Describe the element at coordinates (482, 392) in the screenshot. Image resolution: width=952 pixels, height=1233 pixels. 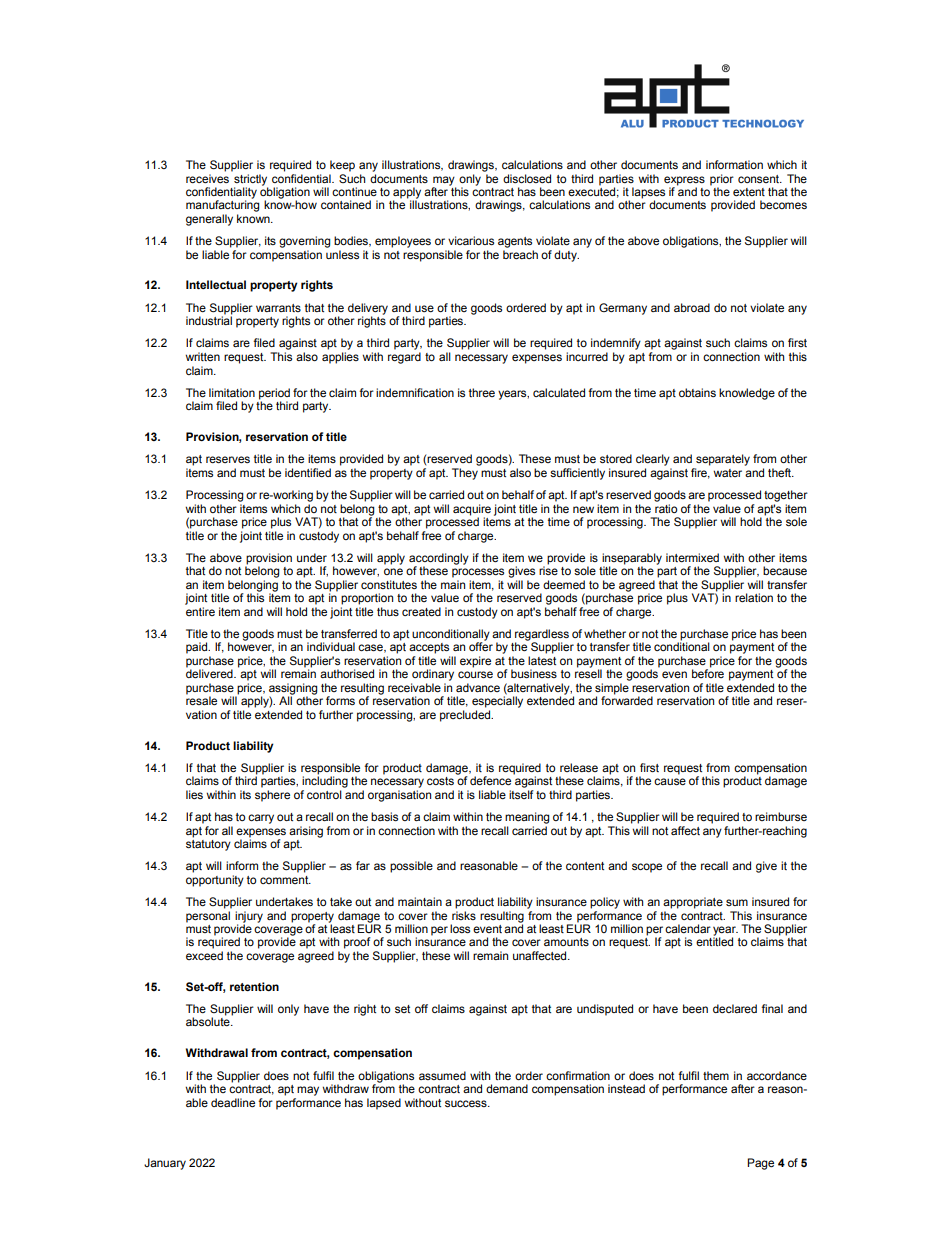
I see `three` at that location.
